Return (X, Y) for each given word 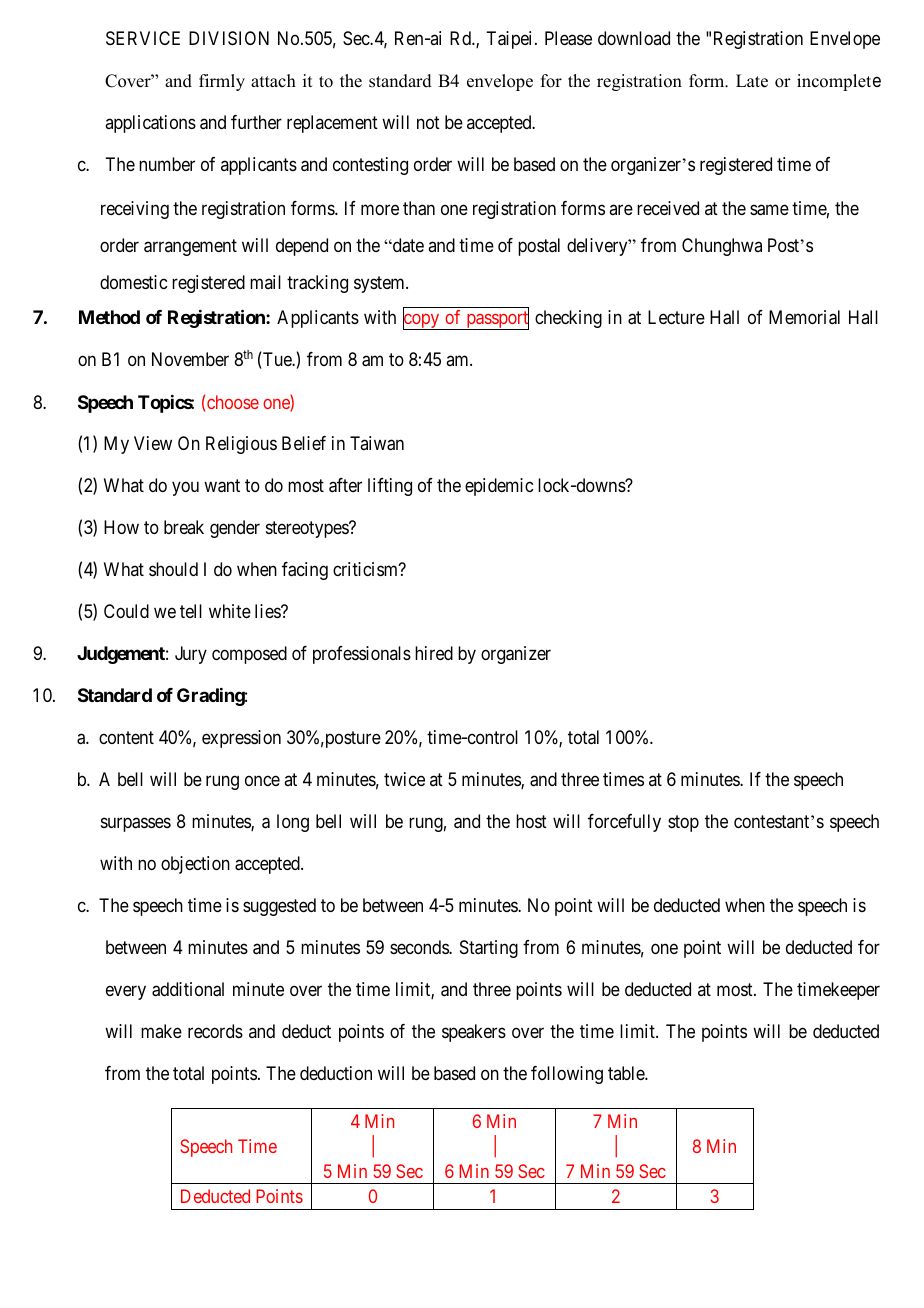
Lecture (676, 317)
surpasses (136, 824)
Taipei (511, 40)
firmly (222, 82)
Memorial (804, 317)
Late (752, 81)
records (215, 1031)
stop (683, 823)
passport (496, 321)
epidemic (499, 487)
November (190, 359)
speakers (474, 1033)
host (531, 821)
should (173, 569)
